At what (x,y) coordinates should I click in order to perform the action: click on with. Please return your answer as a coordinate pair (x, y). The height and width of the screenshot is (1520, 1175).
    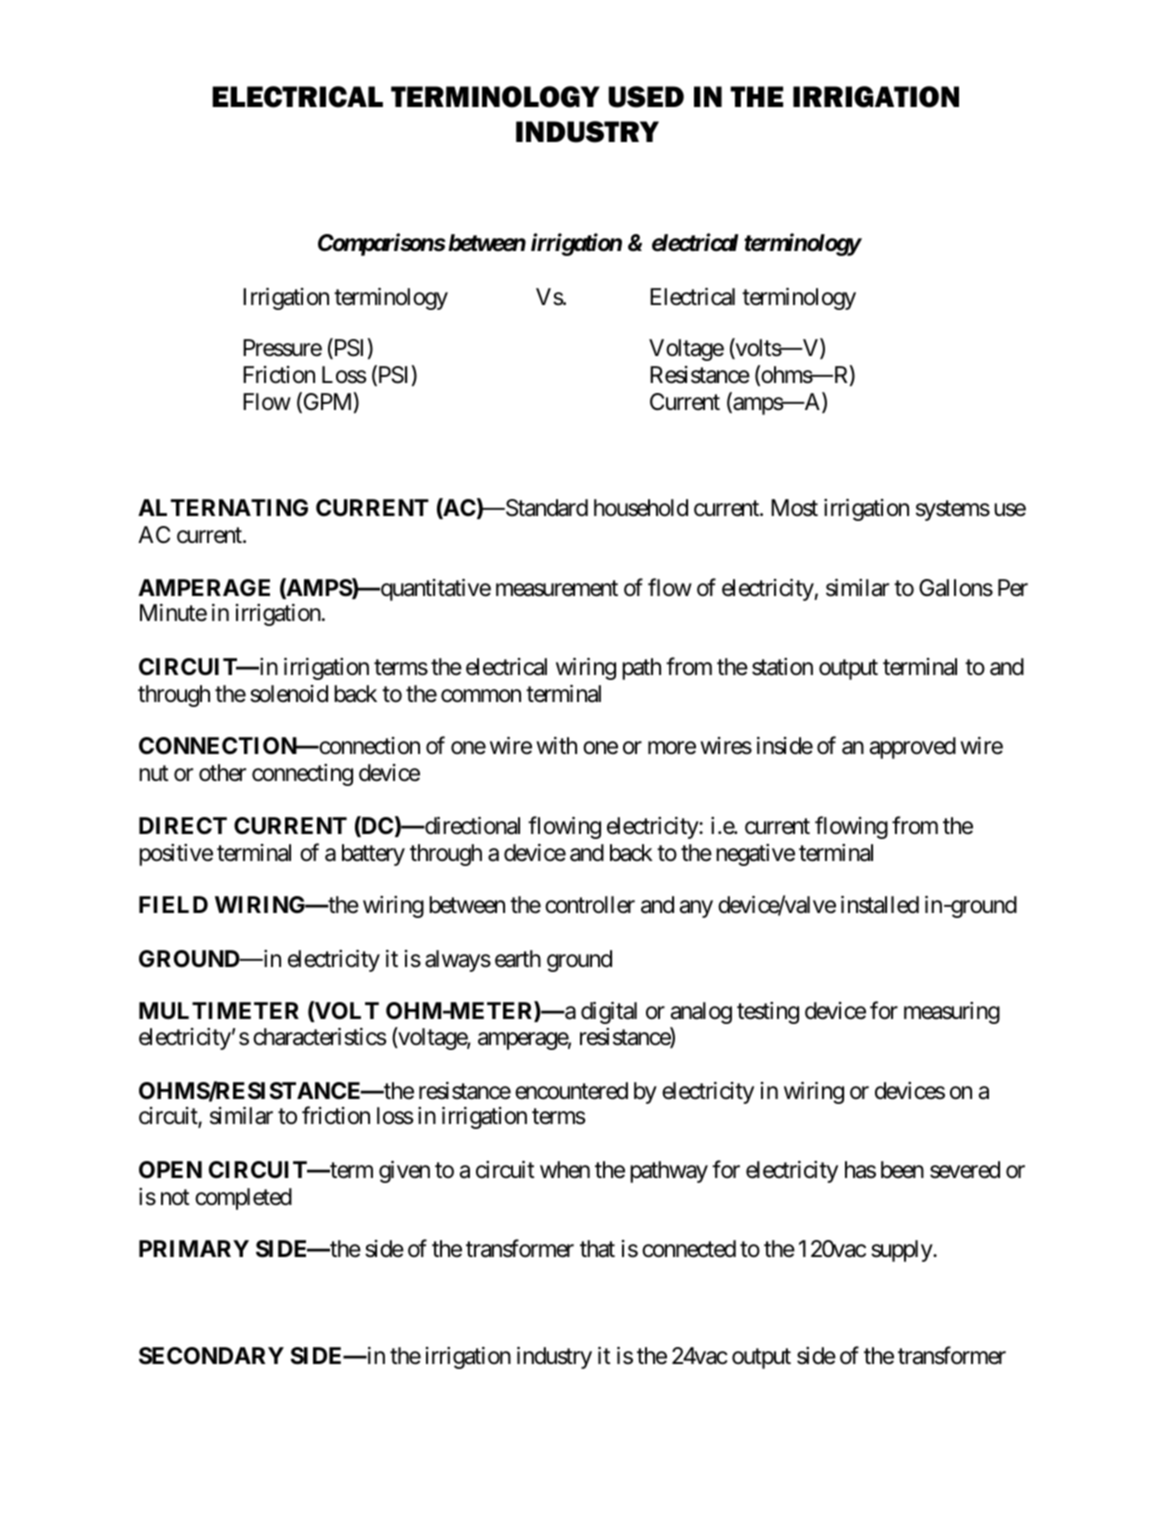
    Looking at the image, I should click on (556, 745).
